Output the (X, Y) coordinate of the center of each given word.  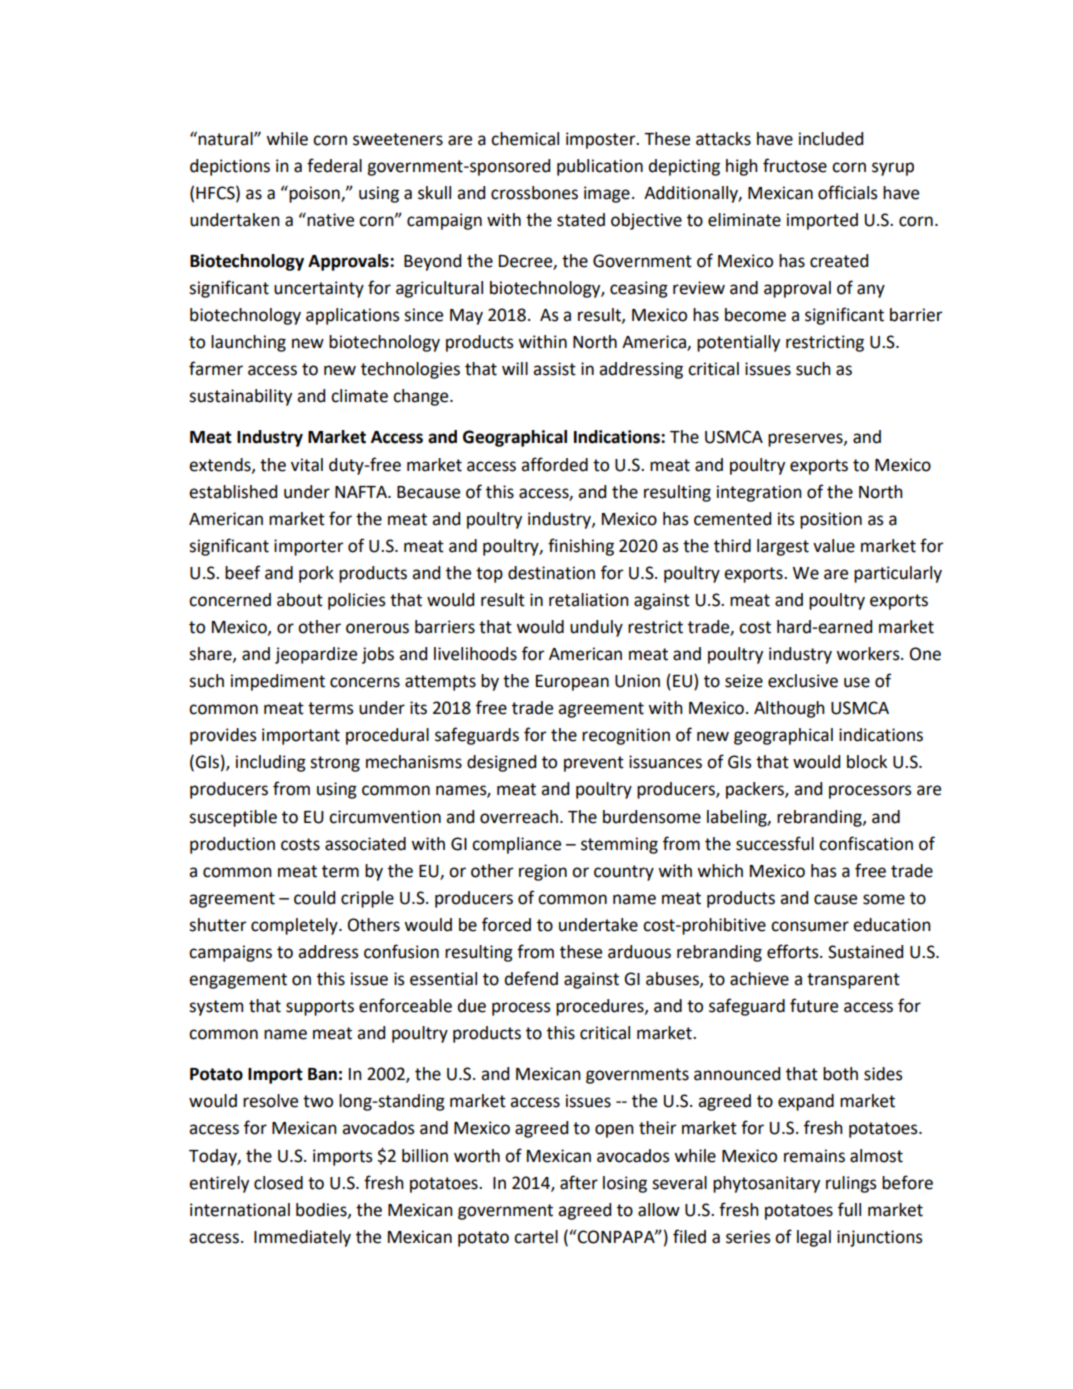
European (572, 683)
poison (314, 194)
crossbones (534, 193)
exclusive (803, 681)
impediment (278, 682)
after (579, 1182)
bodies (322, 1210)
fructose (795, 165)
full (849, 1209)
